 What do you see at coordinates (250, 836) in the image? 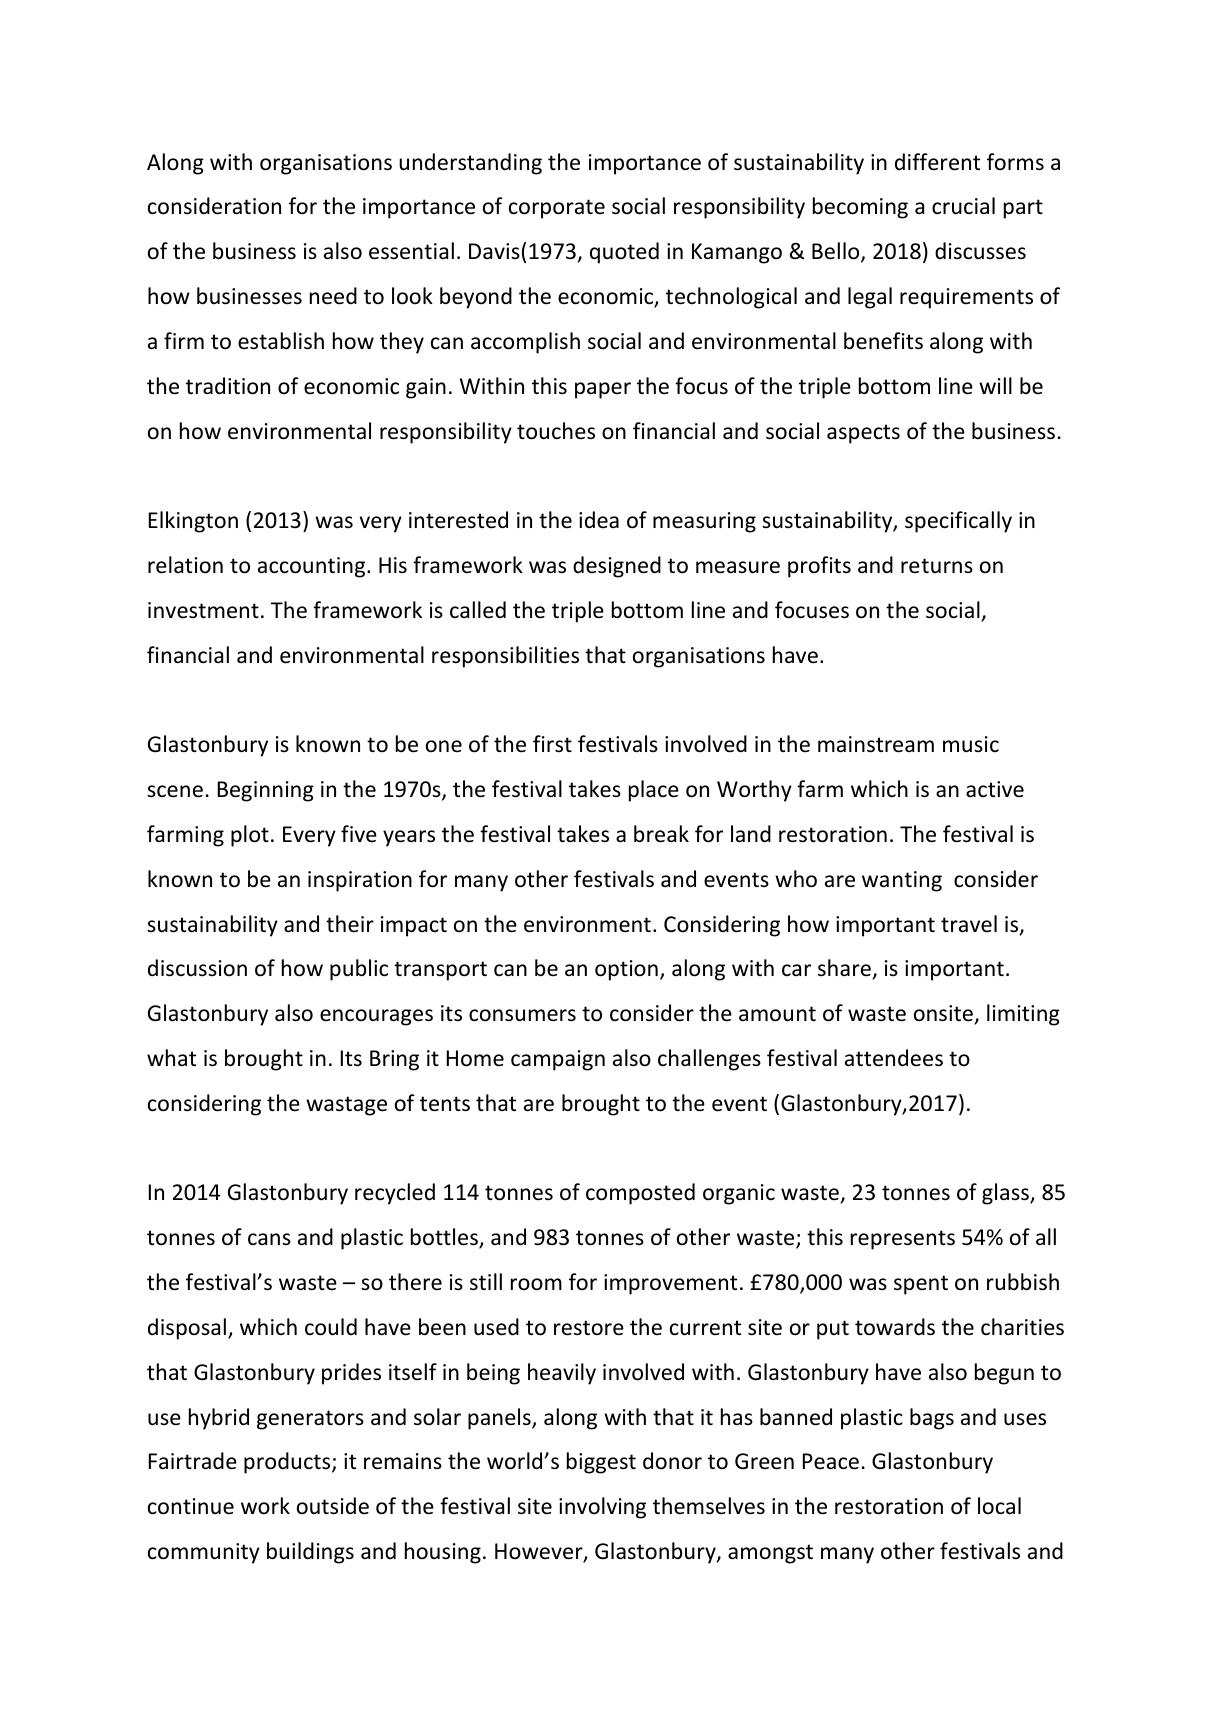
I see `plot` at bounding box center [250, 836].
